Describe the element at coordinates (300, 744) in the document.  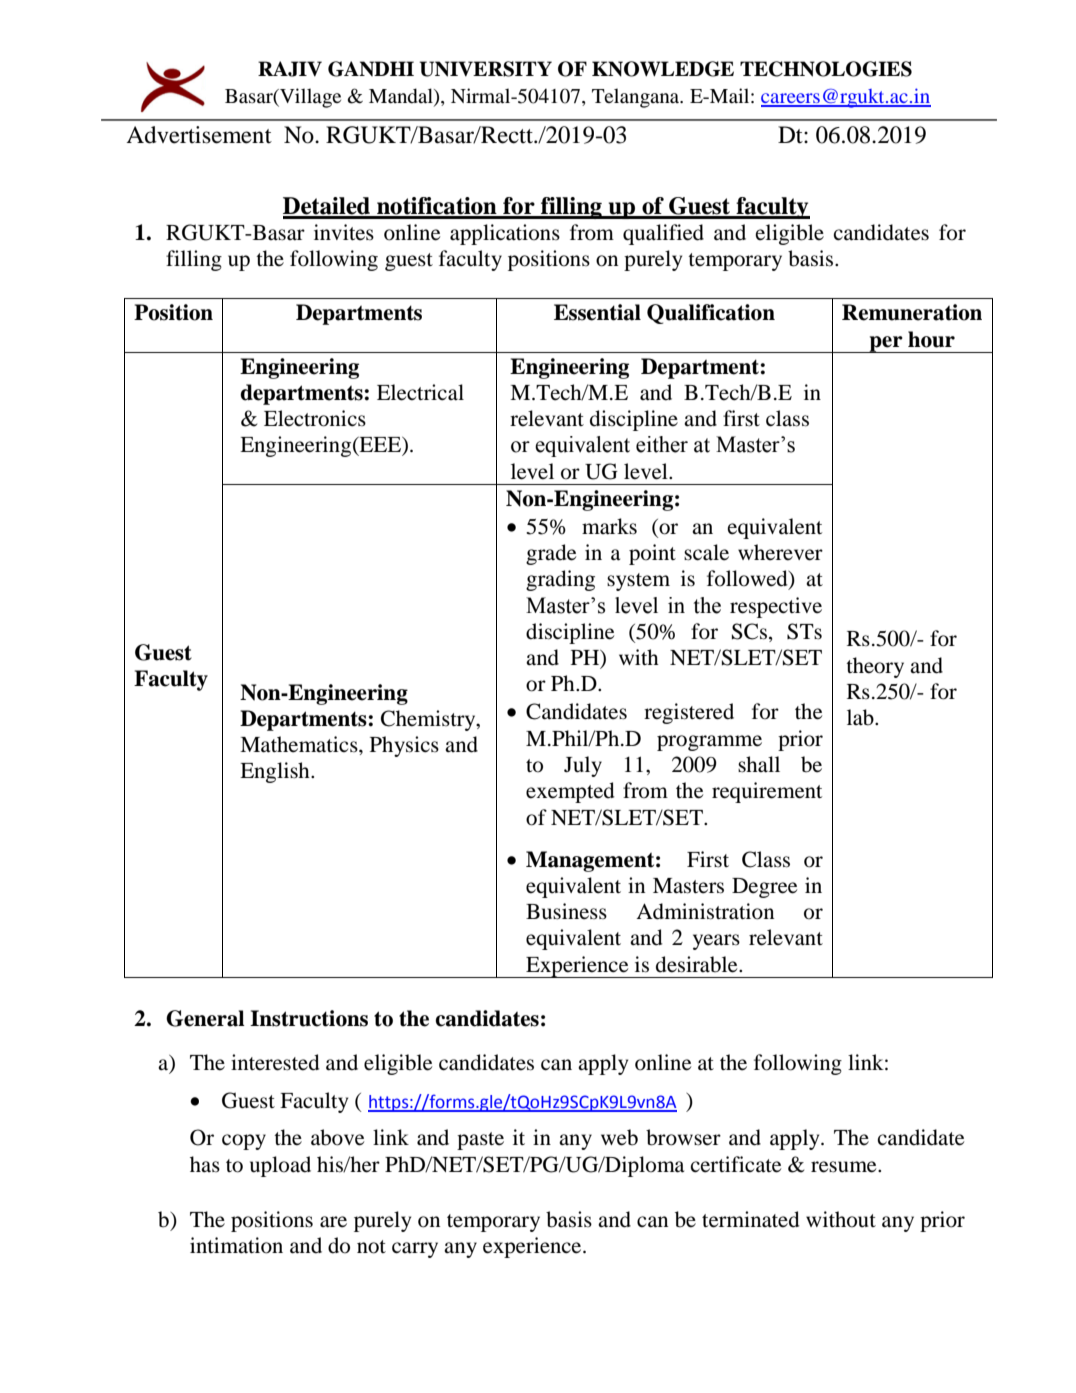
I see `Mathematics` at that location.
